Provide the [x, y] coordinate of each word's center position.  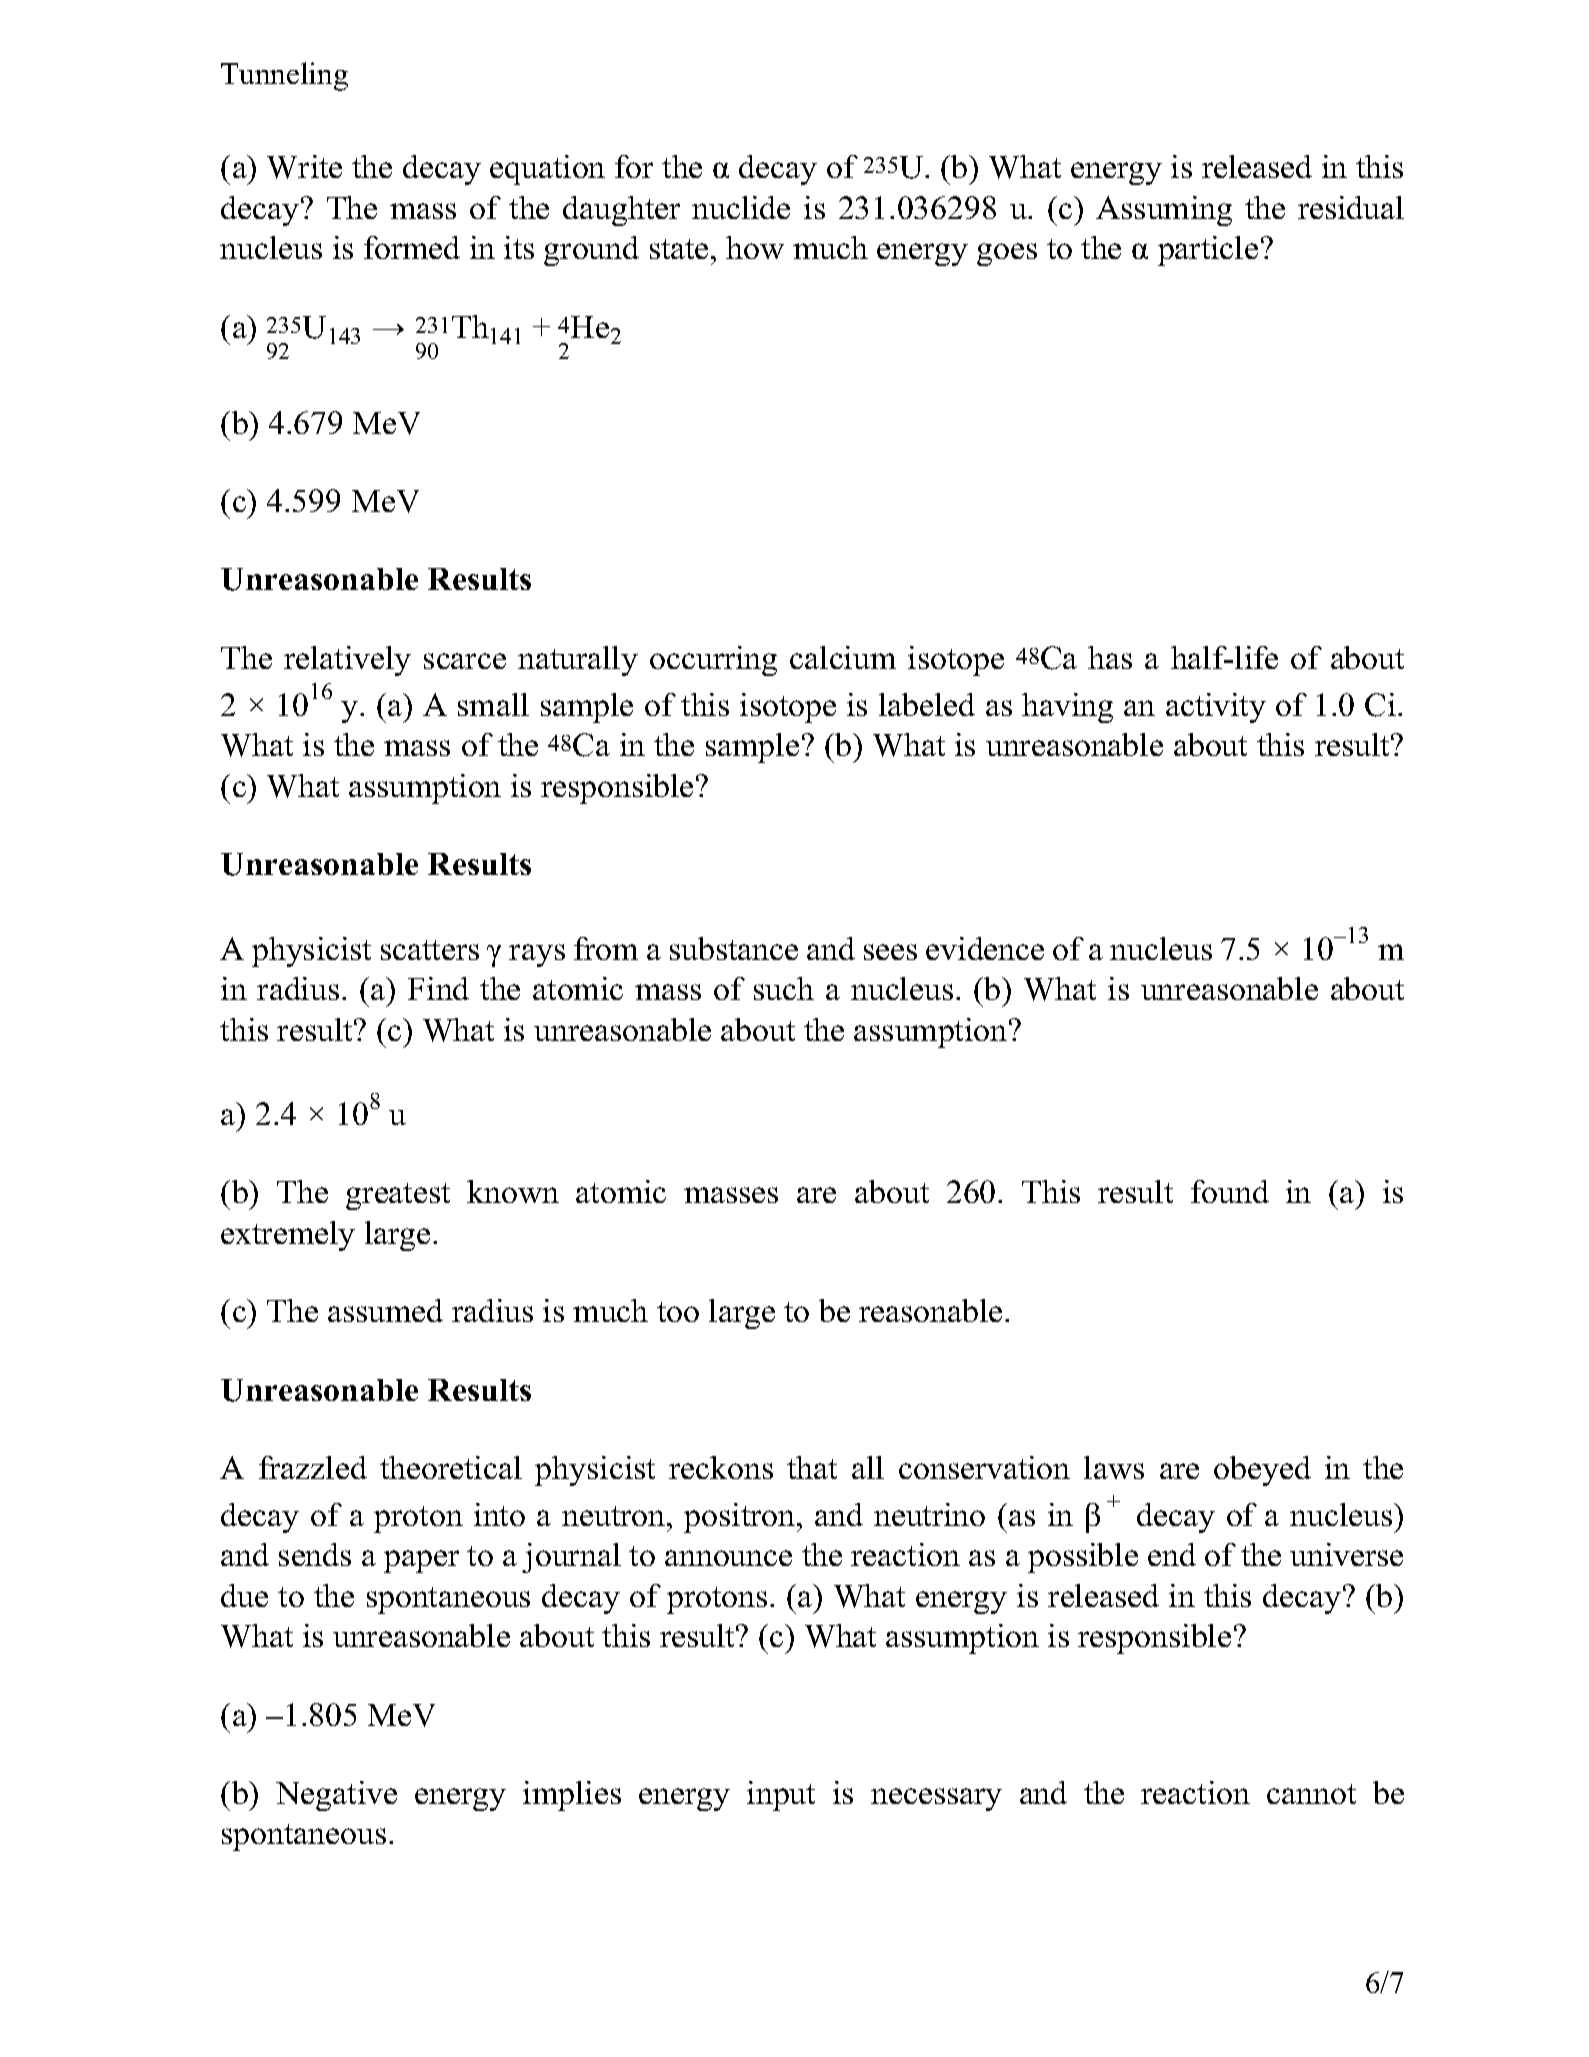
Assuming [1164, 211]
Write [304, 167]
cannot [1311, 1794]
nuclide [741, 207]
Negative [336, 1796]
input [781, 1796]
